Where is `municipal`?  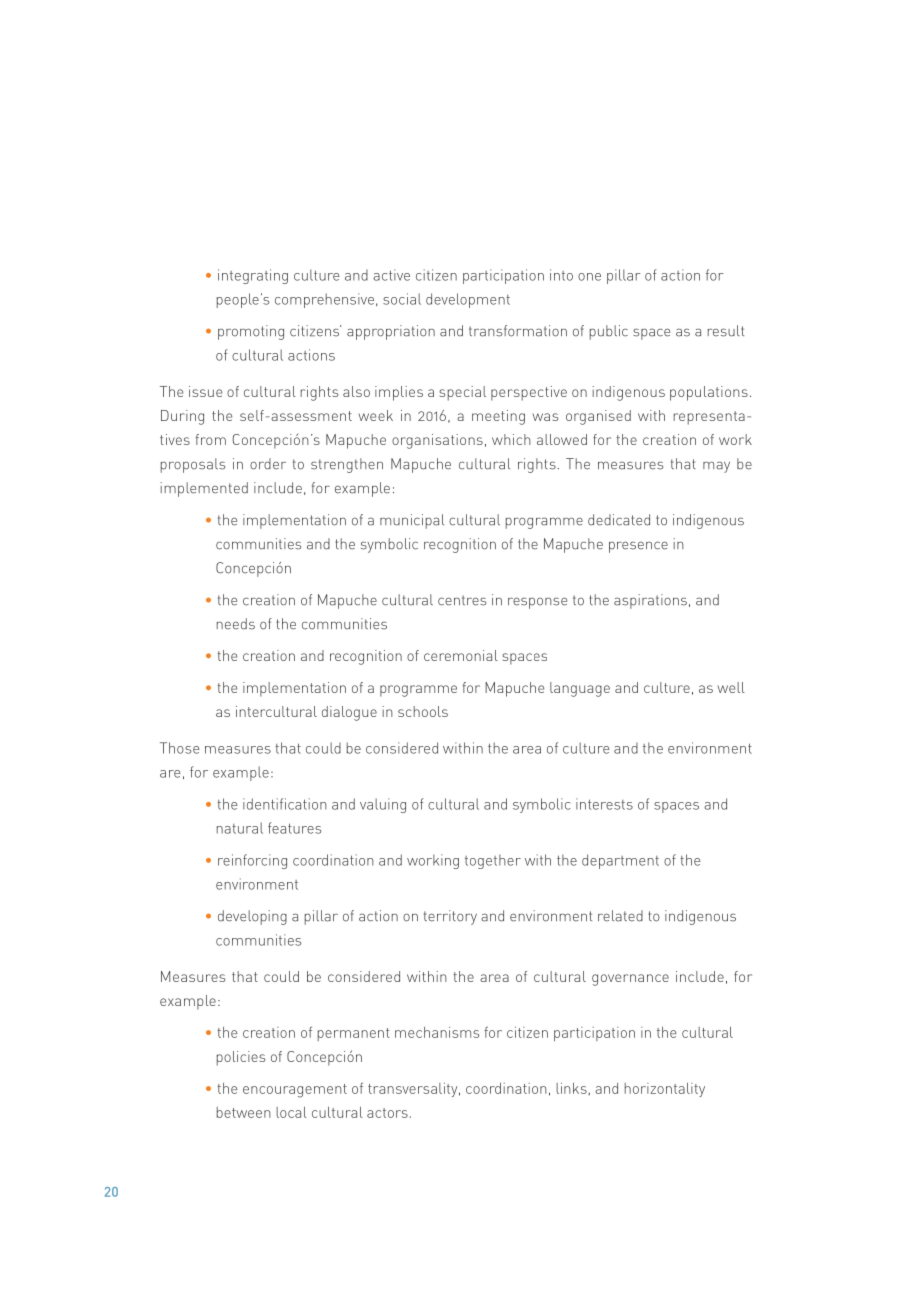
municipal is located at coordinates (412, 521).
